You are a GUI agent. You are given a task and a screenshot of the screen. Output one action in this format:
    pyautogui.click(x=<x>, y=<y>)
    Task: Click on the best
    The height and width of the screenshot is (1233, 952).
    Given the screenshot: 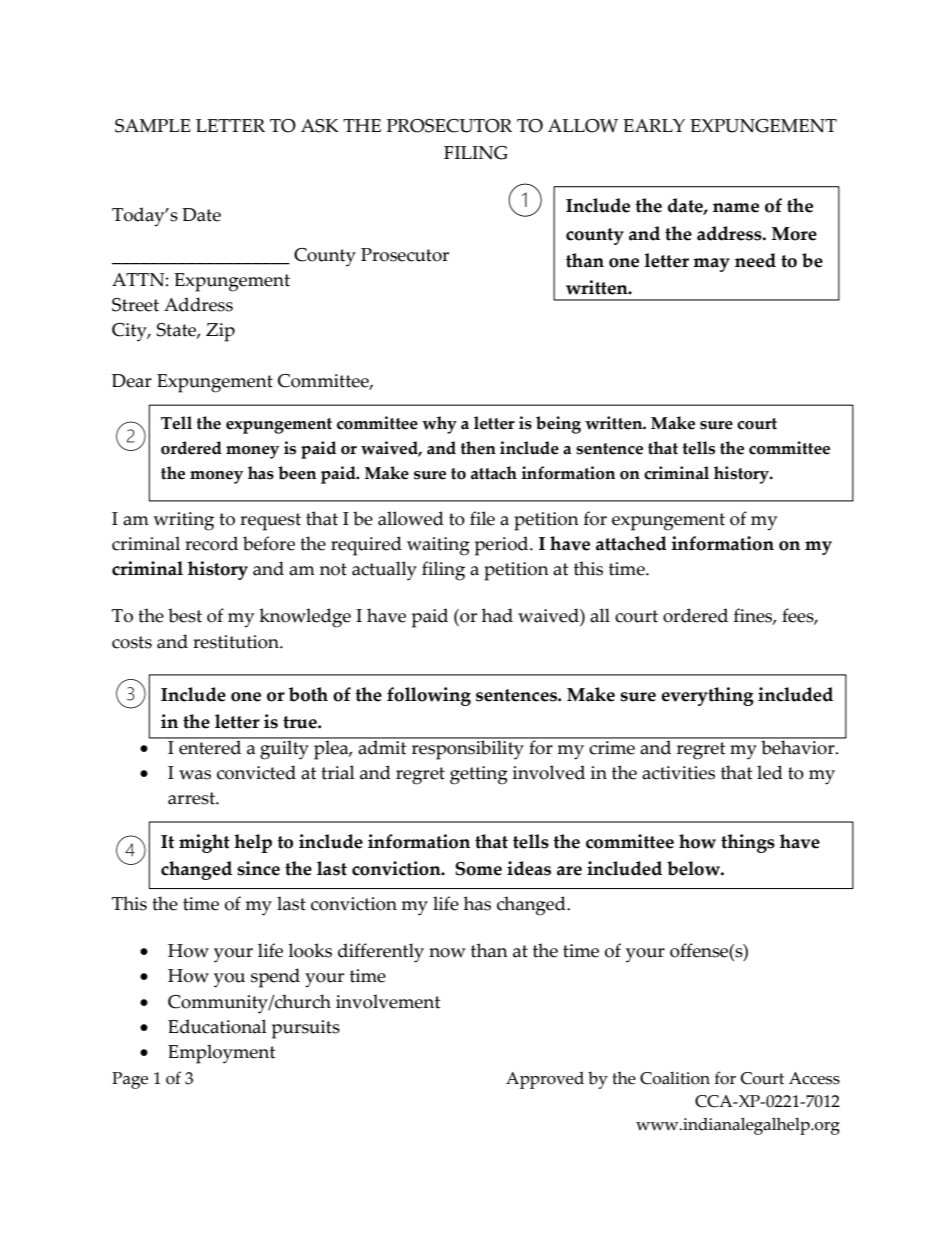 What is the action you would take?
    pyautogui.click(x=185, y=615)
